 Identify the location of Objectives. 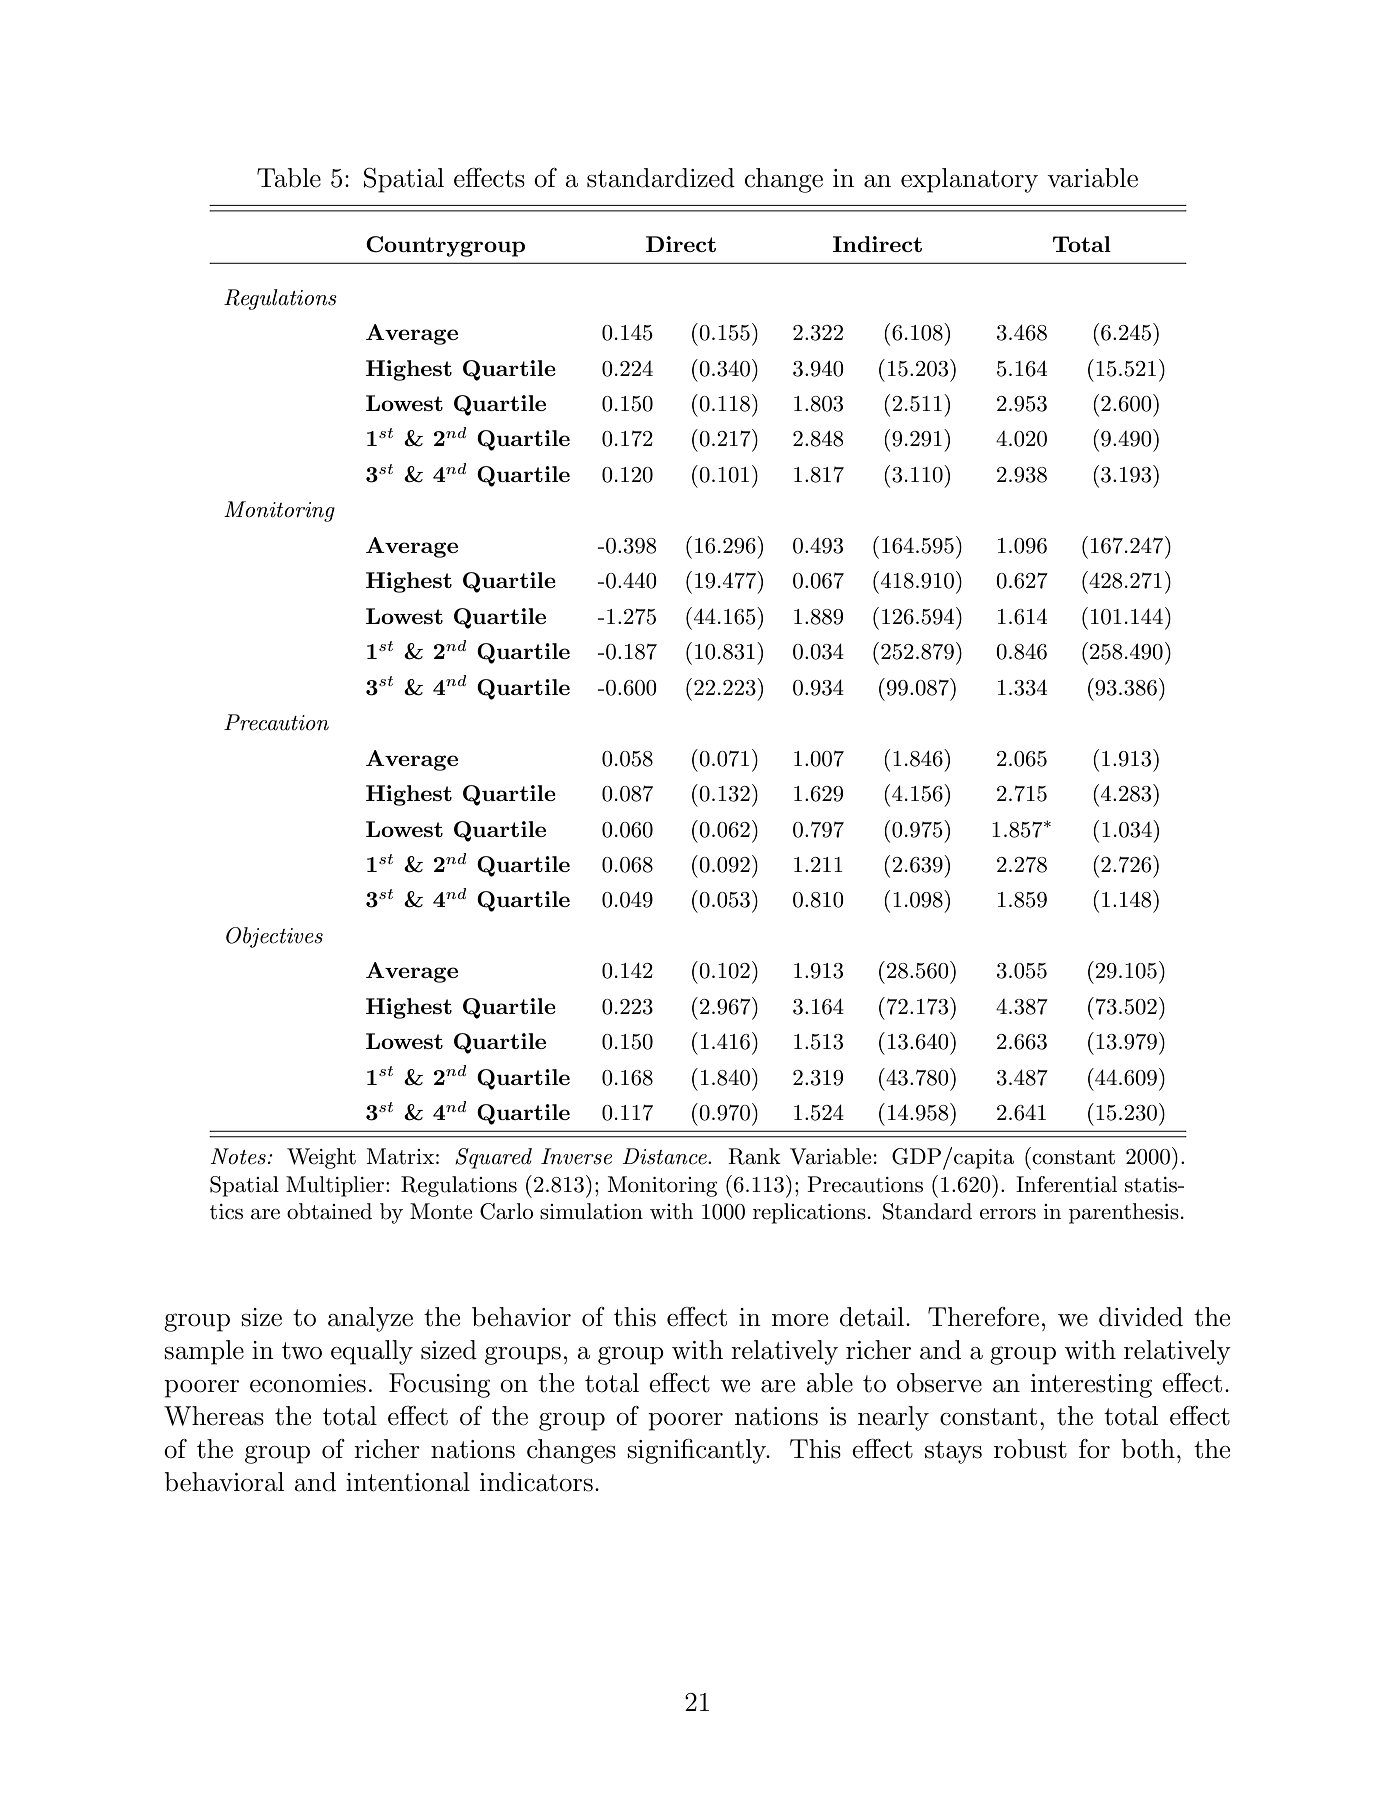
(274, 937).
